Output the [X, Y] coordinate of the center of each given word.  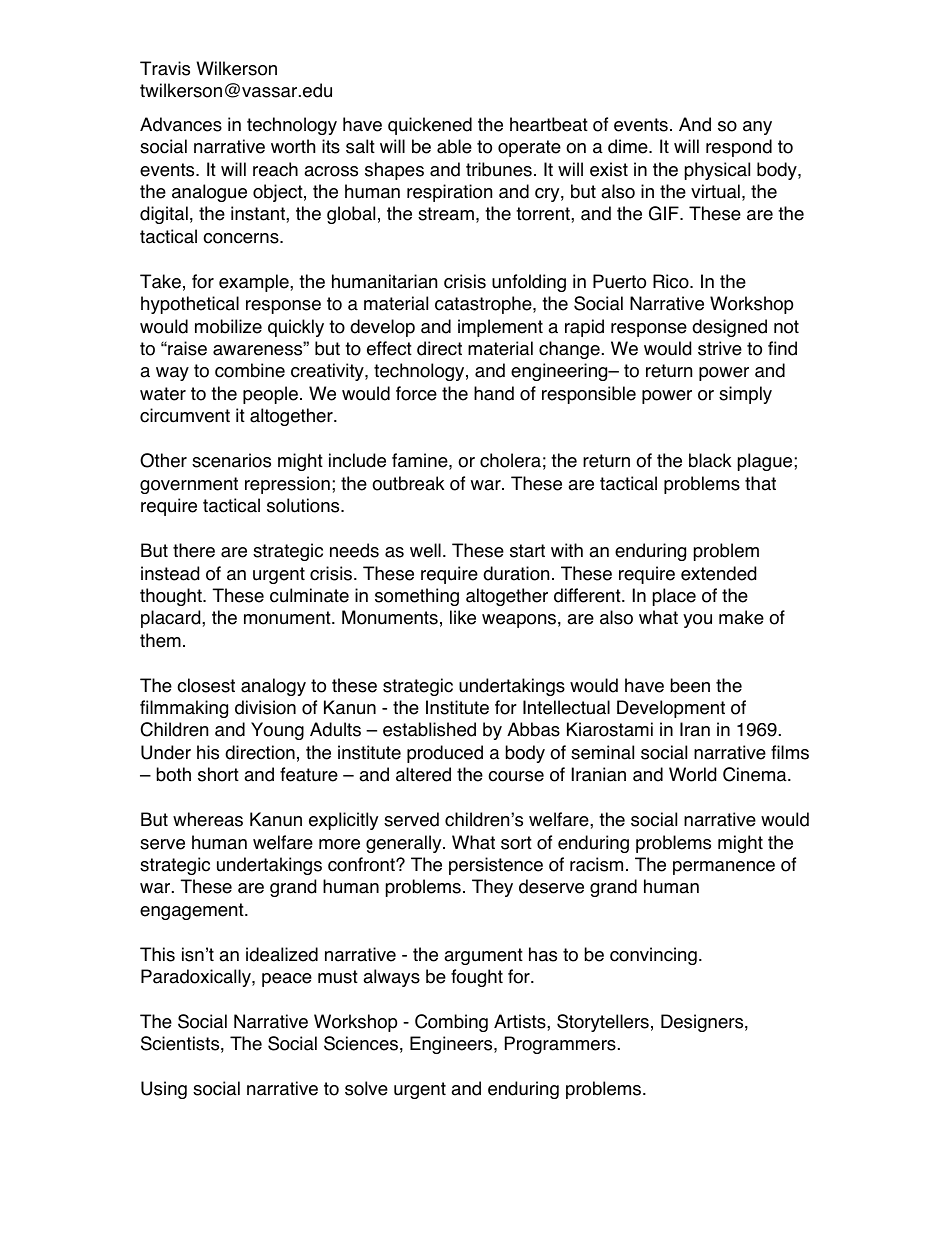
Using [164, 1090]
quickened [430, 126]
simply [745, 395]
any [757, 128]
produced [445, 754]
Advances [181, 124]
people [270, 395]
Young [277, 731]
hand [494, 393]
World [692, 774]
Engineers [452, 1045]
